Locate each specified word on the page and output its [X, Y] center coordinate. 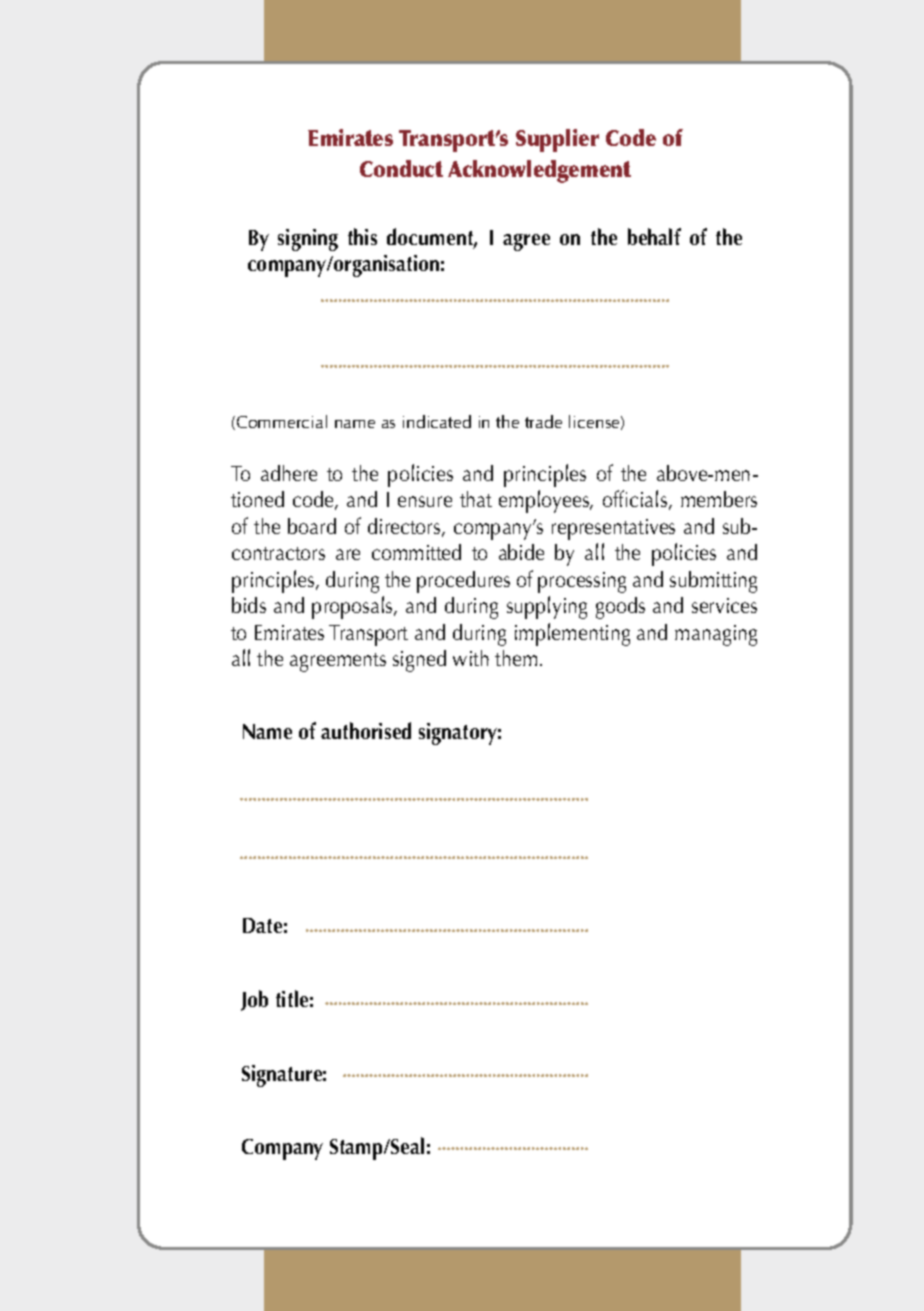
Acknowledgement [539, 171]
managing [716, 635]
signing [308, 240]
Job [254, 1000]
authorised [366, 730]
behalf [654, 236]
